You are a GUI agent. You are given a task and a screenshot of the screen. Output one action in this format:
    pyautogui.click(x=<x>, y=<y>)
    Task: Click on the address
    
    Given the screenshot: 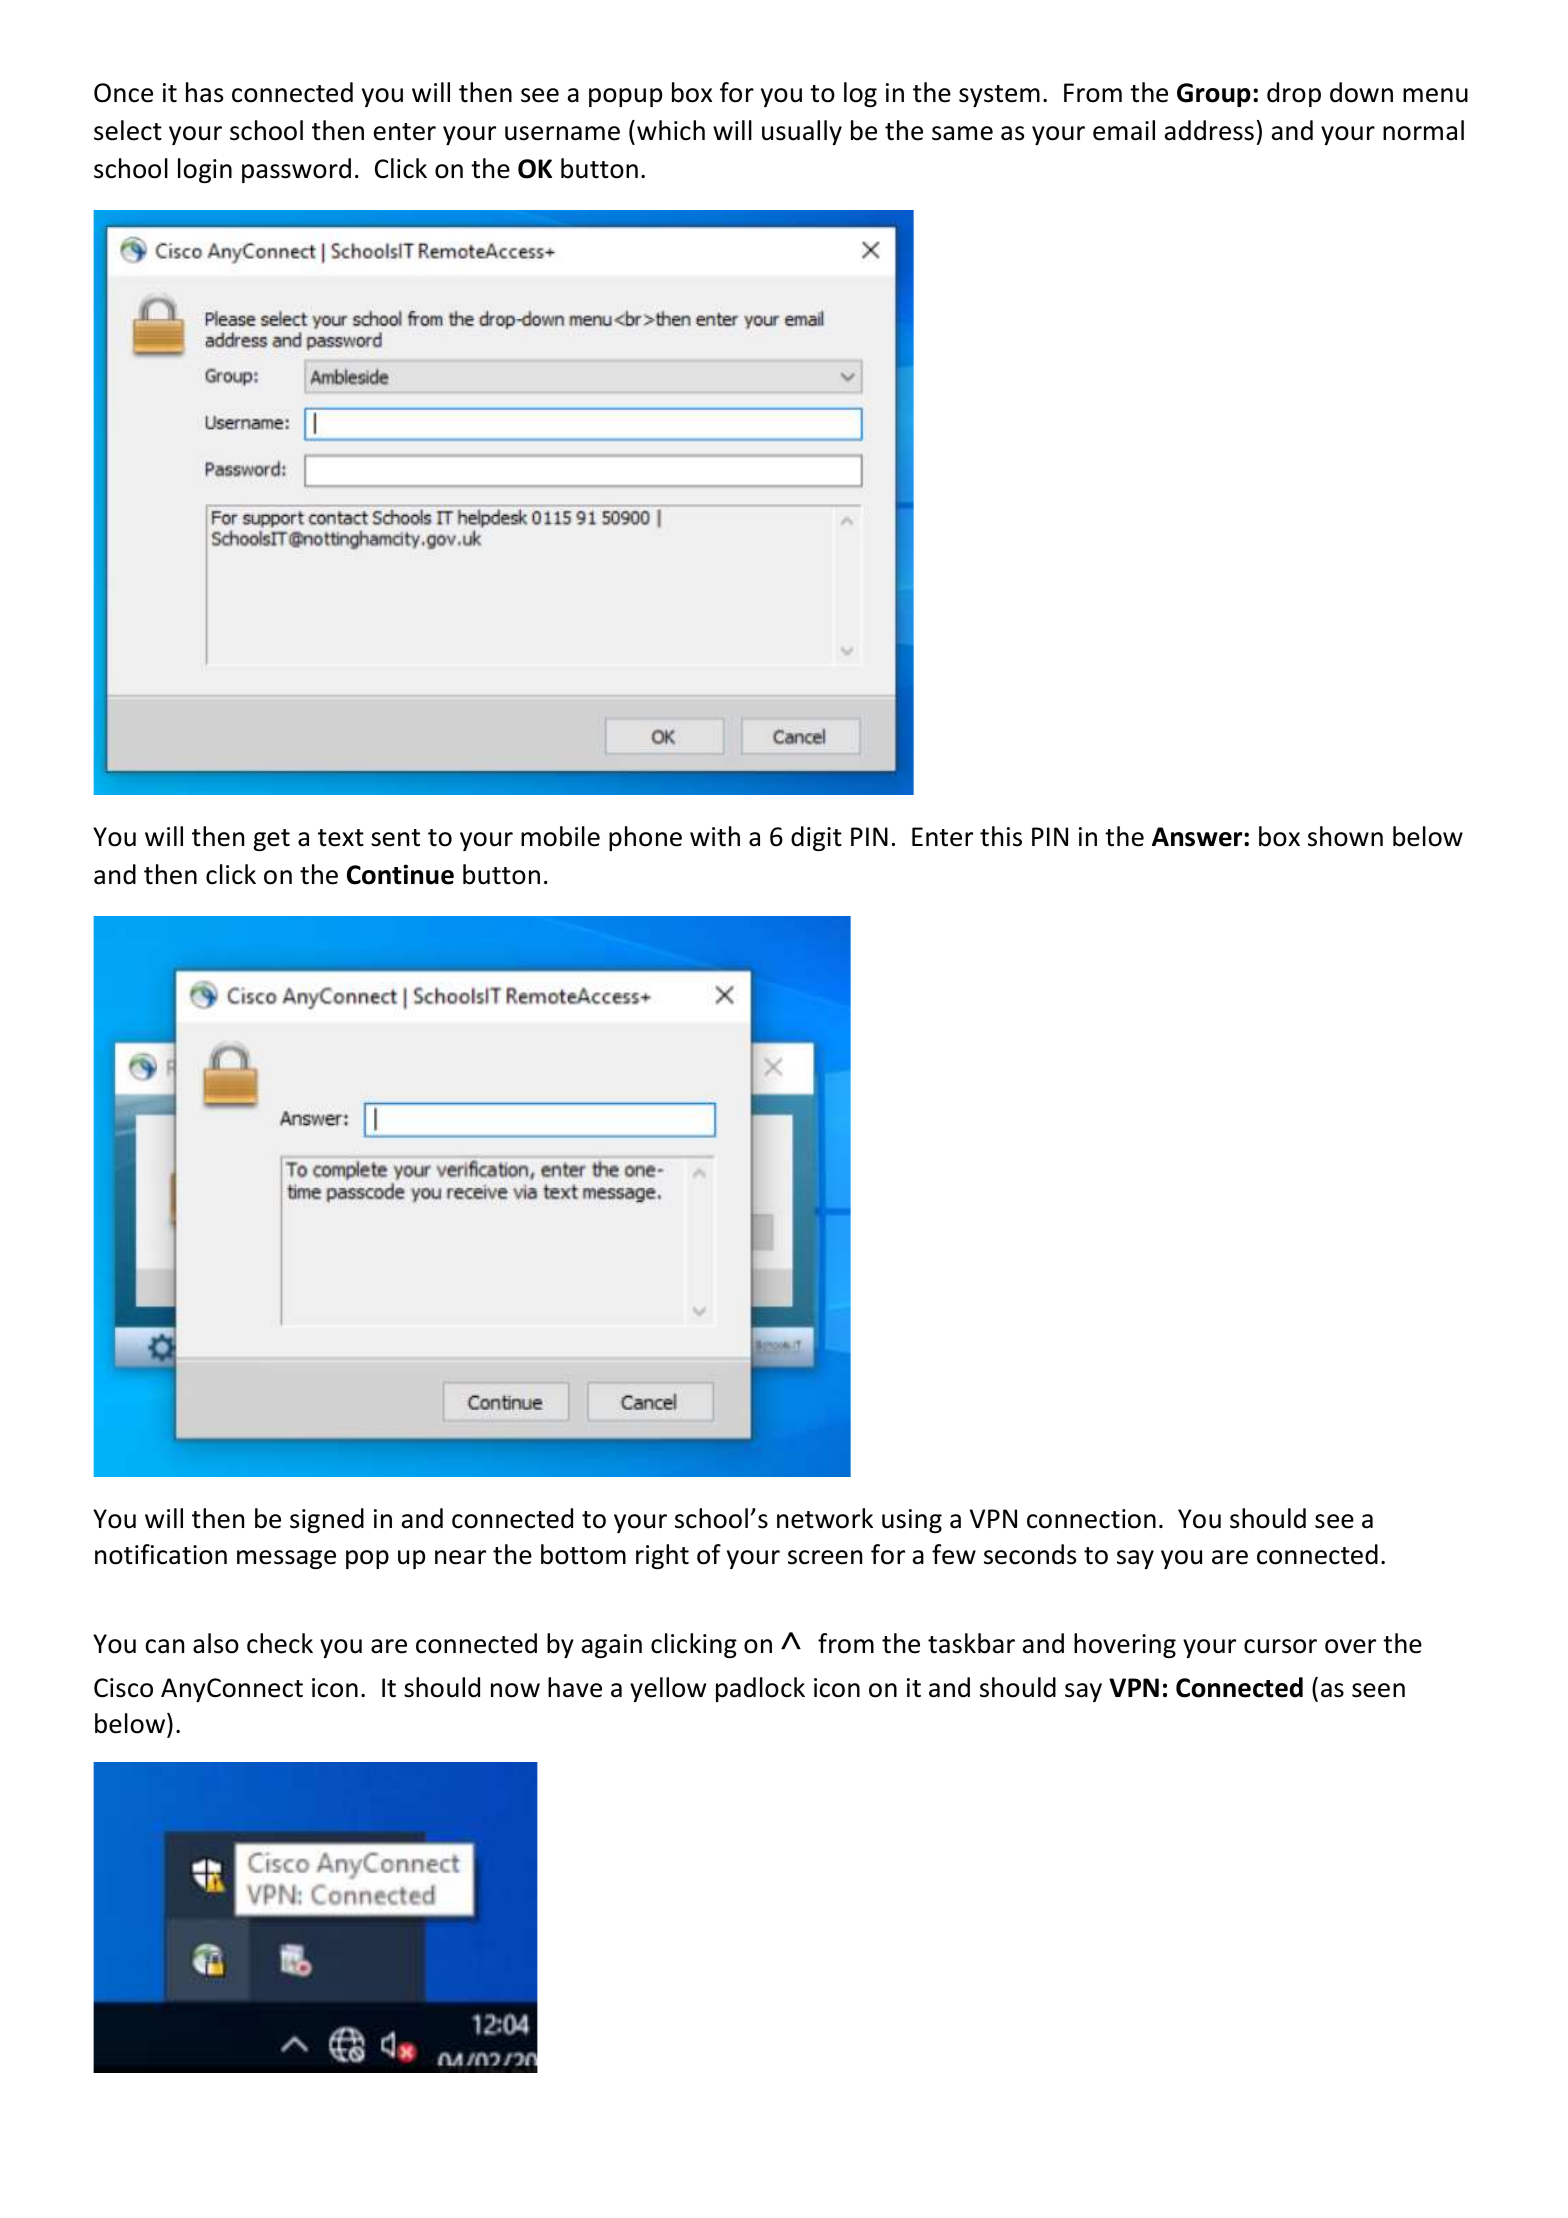 What is the action you would take?
    pyautogui.click(x=1209, y=130)
